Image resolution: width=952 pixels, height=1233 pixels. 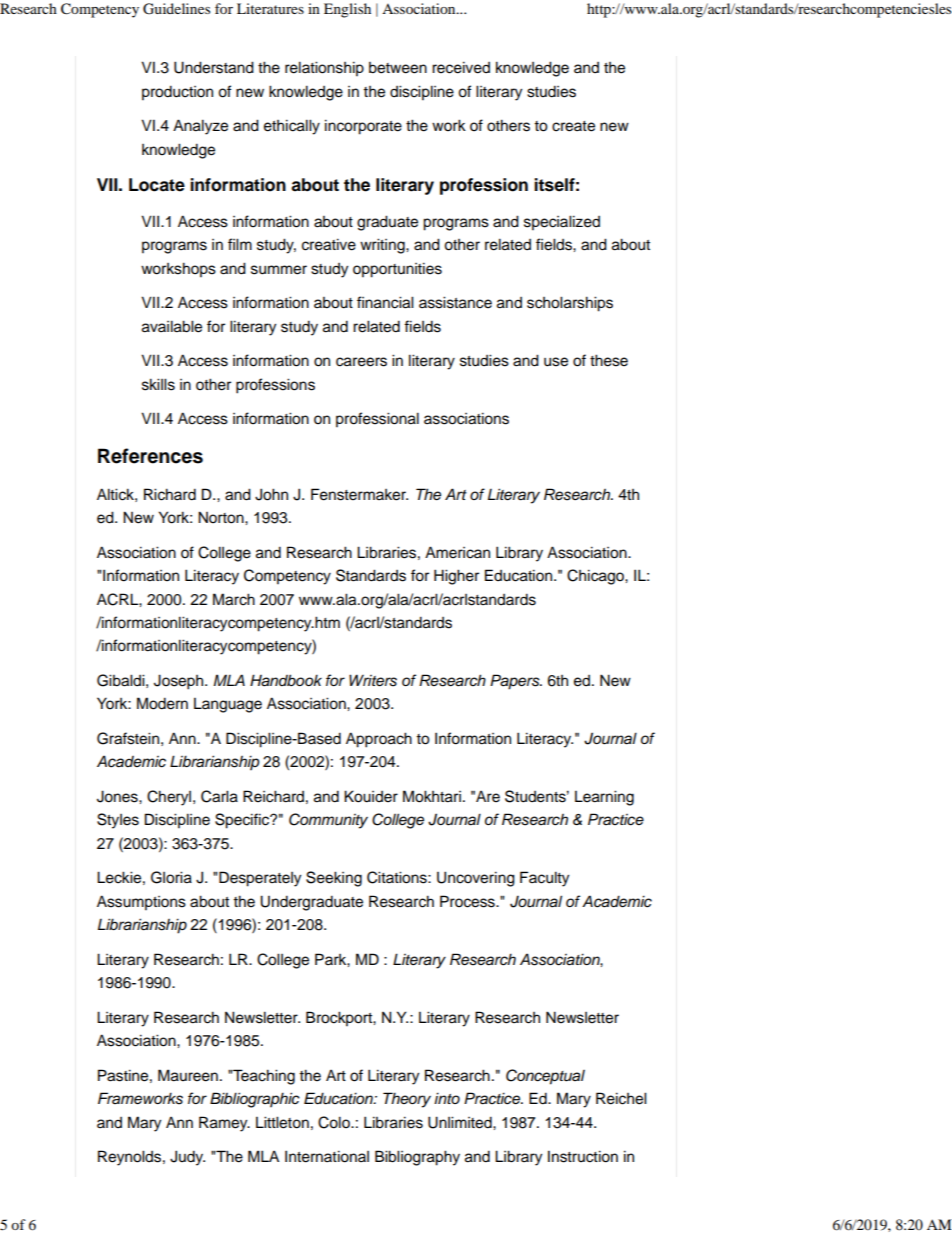 What do you see at coordinates (187, 1158) in the document?
I see `Judy` at bounding box center [187, 1158].
